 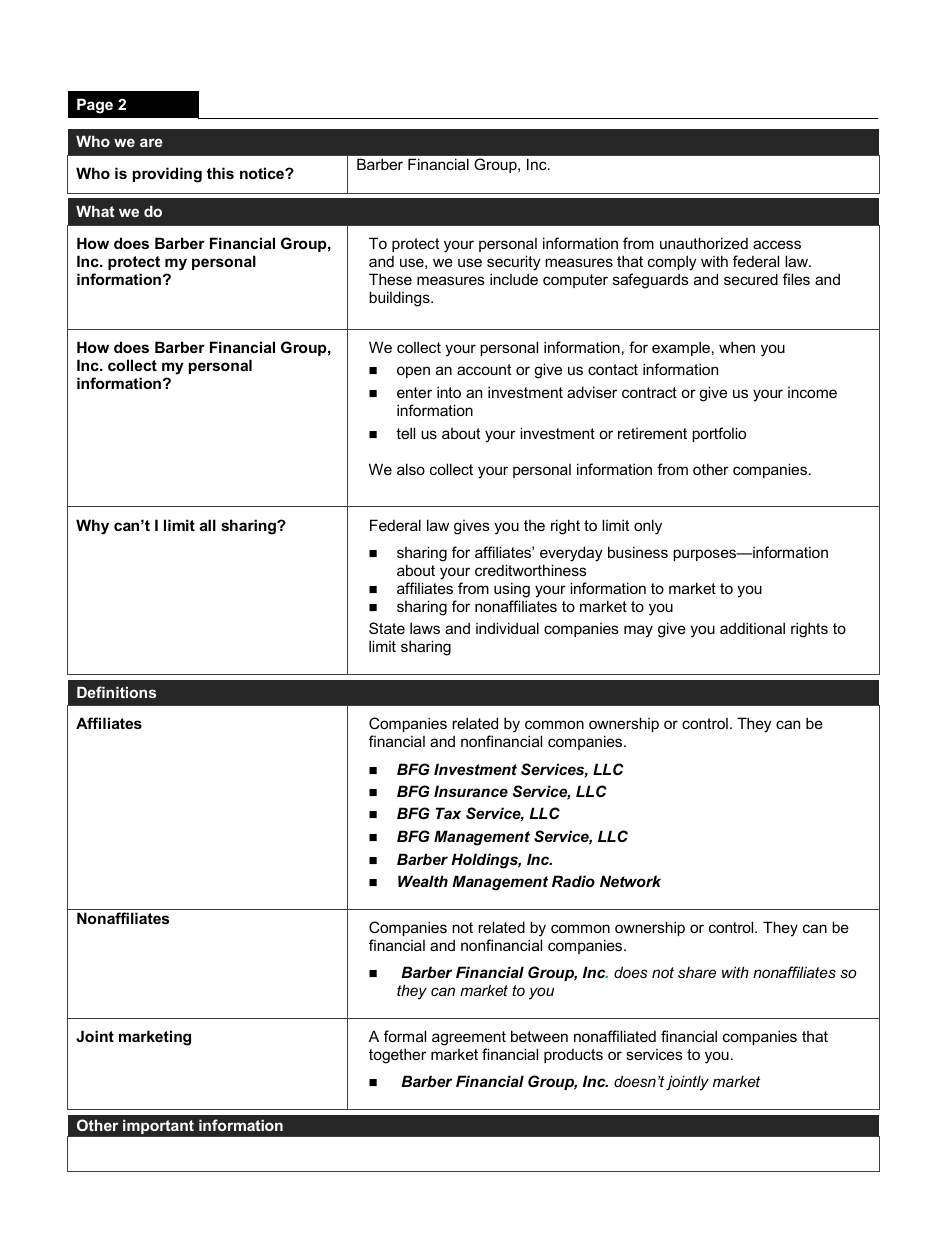 What do you see at coordinates (167, 175) in the screenshot?
I see `providing` at bounding box center [167, 175].
